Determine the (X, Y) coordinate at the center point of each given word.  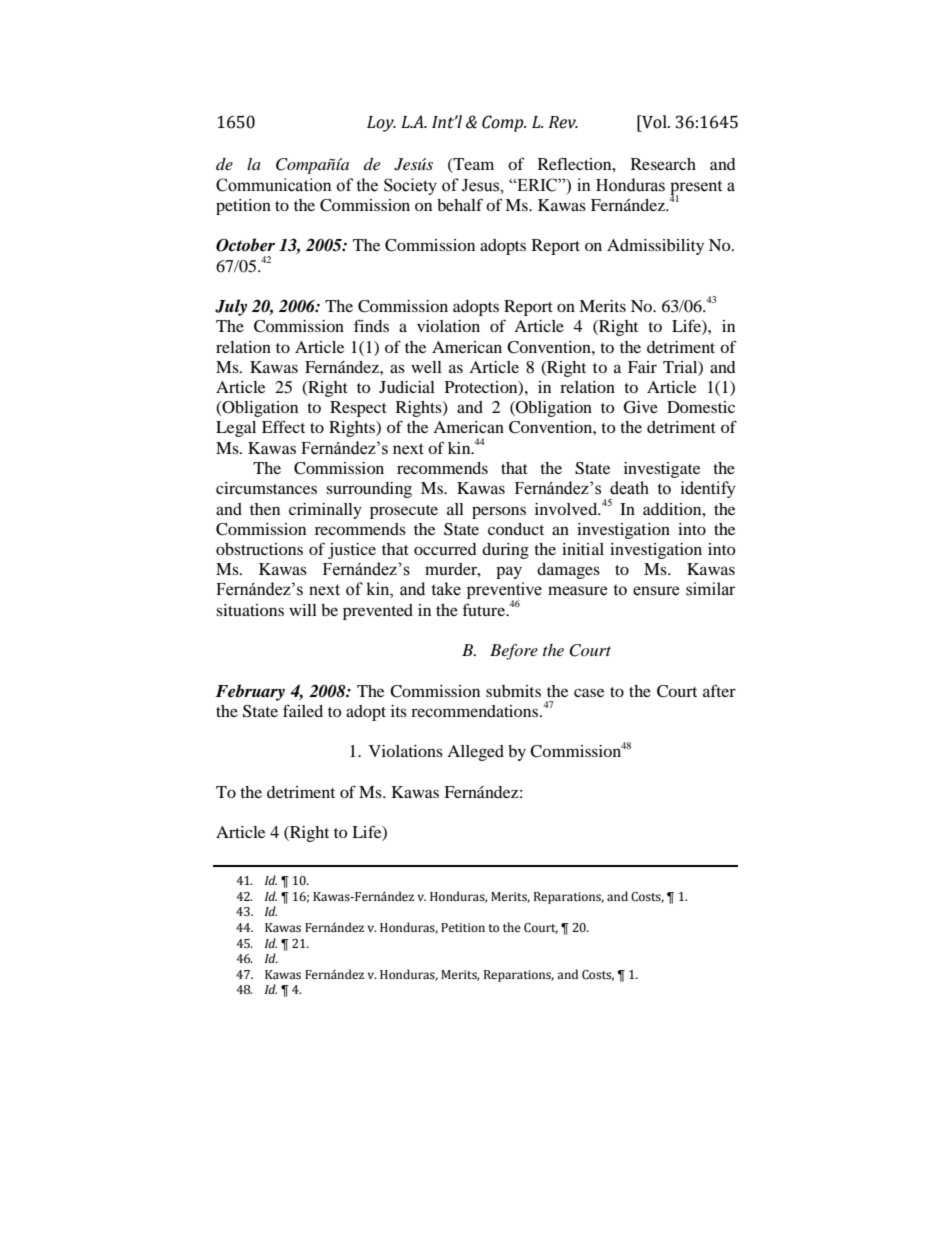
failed (303, 710)
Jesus (482, 185)
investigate (662, 470)
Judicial (407, 387)
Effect (283, 426)
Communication (274, 185)
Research (663, 164)
